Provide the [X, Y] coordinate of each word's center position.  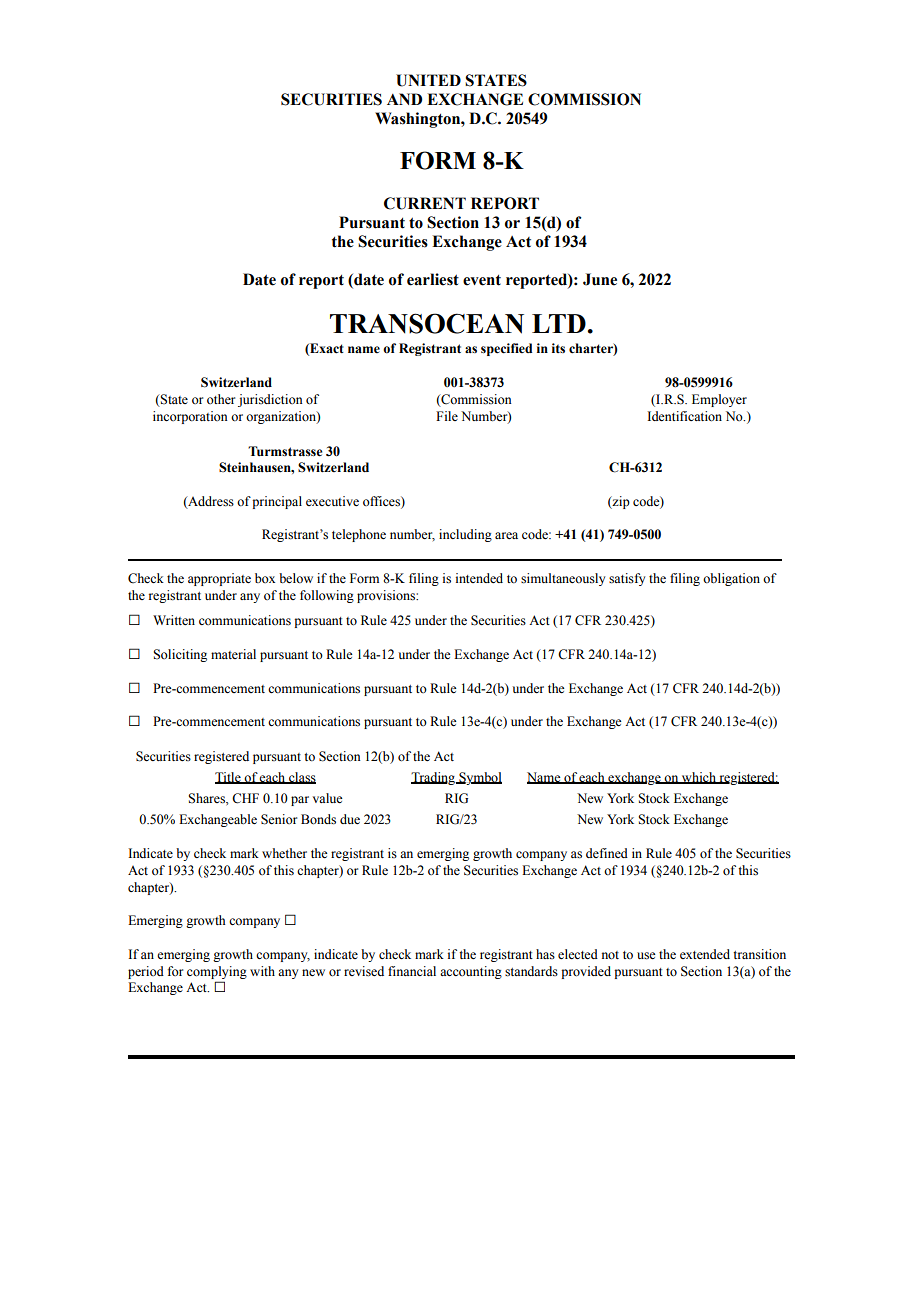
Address [210, 502]
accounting [471, 972]
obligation [731, 579]
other [221, 399]
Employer [719, 400]
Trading [434, 778]
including [465, 535]
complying [217, 972]
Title [229, 778]
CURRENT [425, 203]
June [600, 279]
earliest [433, 279]
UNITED [428, 80]
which [699, 778]
